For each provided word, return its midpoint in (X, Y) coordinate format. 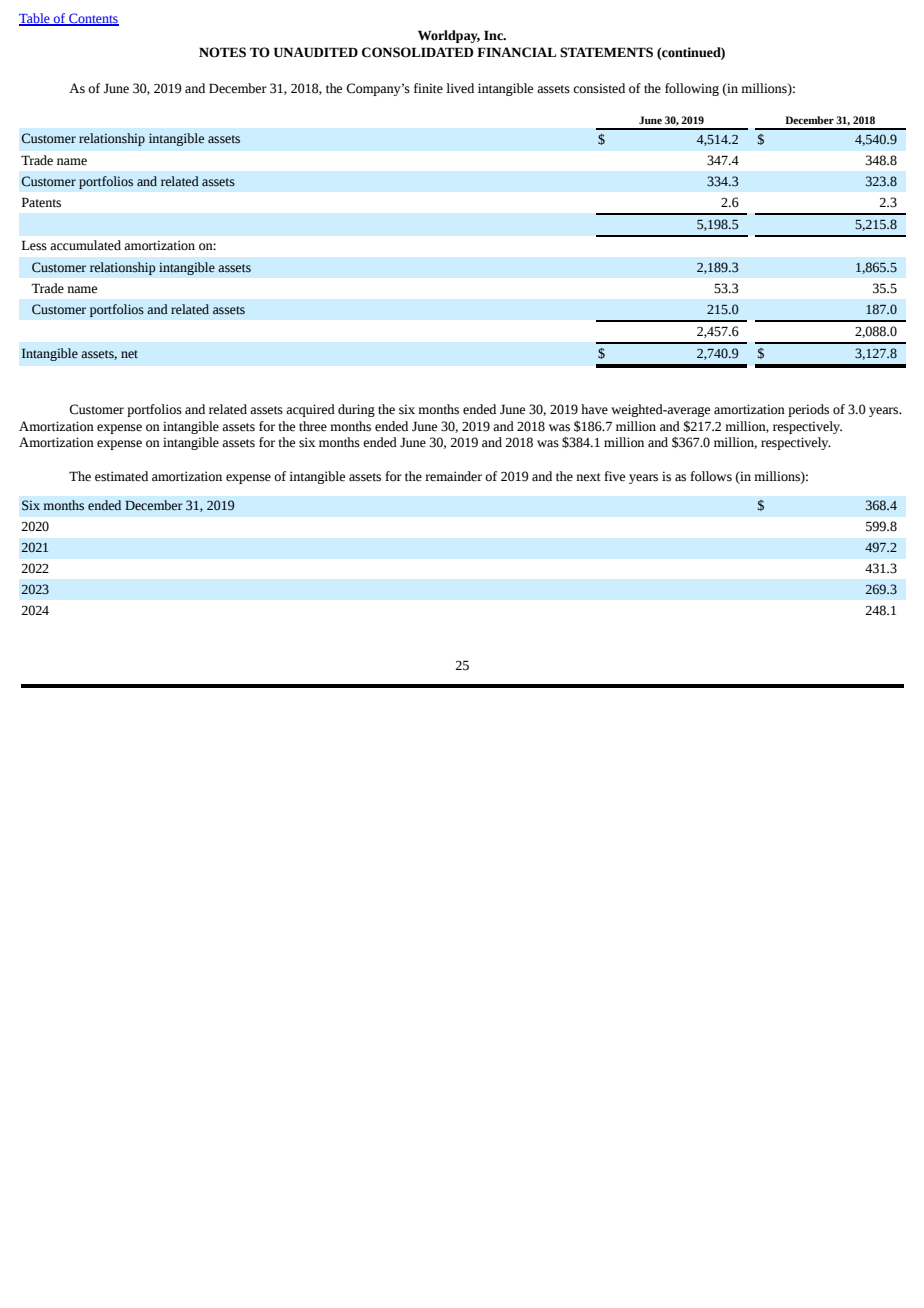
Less (34, 245)
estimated (121, 476)
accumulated (85, 245)
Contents (93, 19)
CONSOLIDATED (417, 52)
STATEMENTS (606, 52)
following (692, 89)
